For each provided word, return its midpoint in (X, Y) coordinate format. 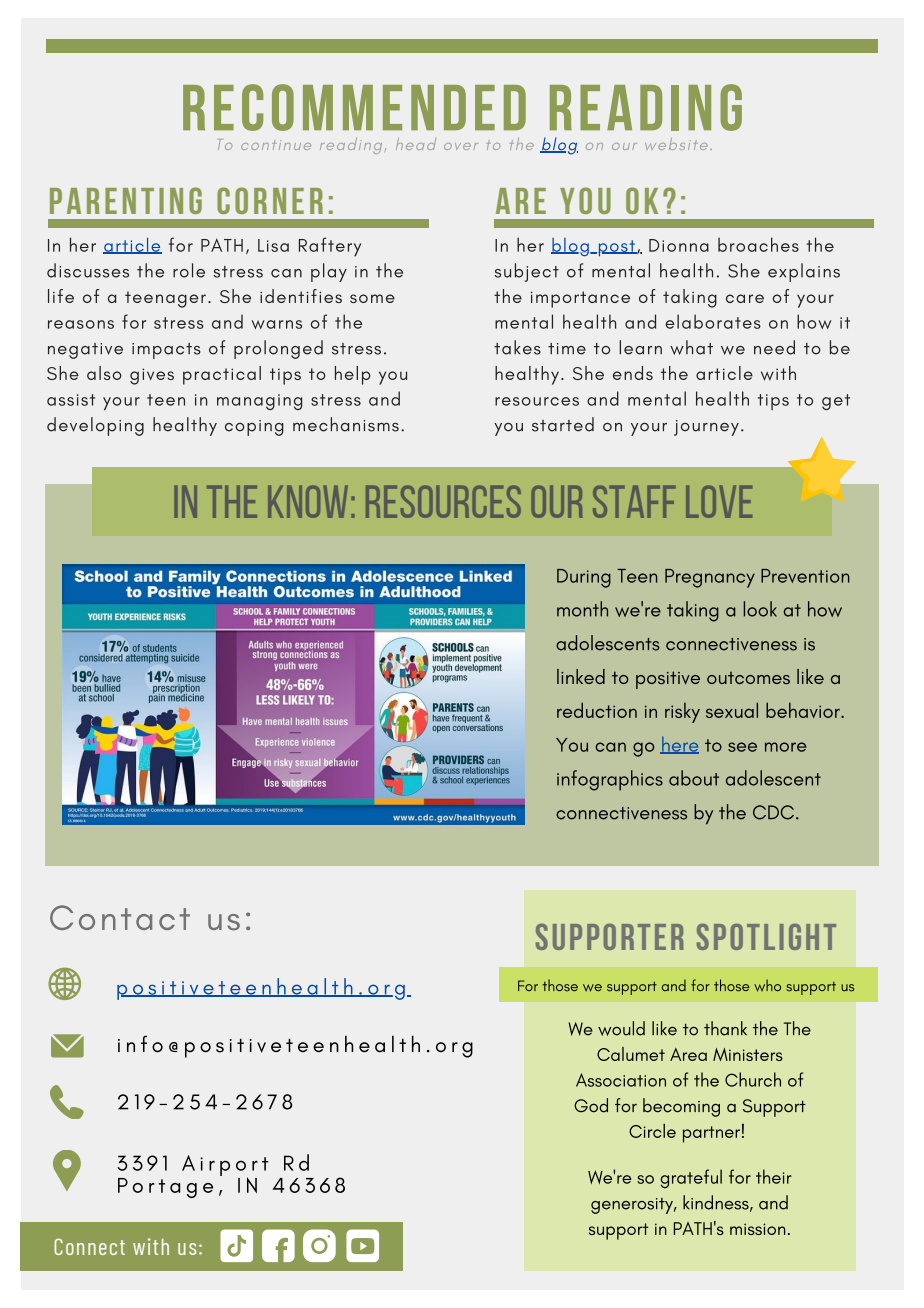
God (591, 1105)
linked (581, 676)
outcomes (748, 678)
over (461, 146)
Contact (120, 917)
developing (95, 426)
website (676, 144)
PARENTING (126, 200)
